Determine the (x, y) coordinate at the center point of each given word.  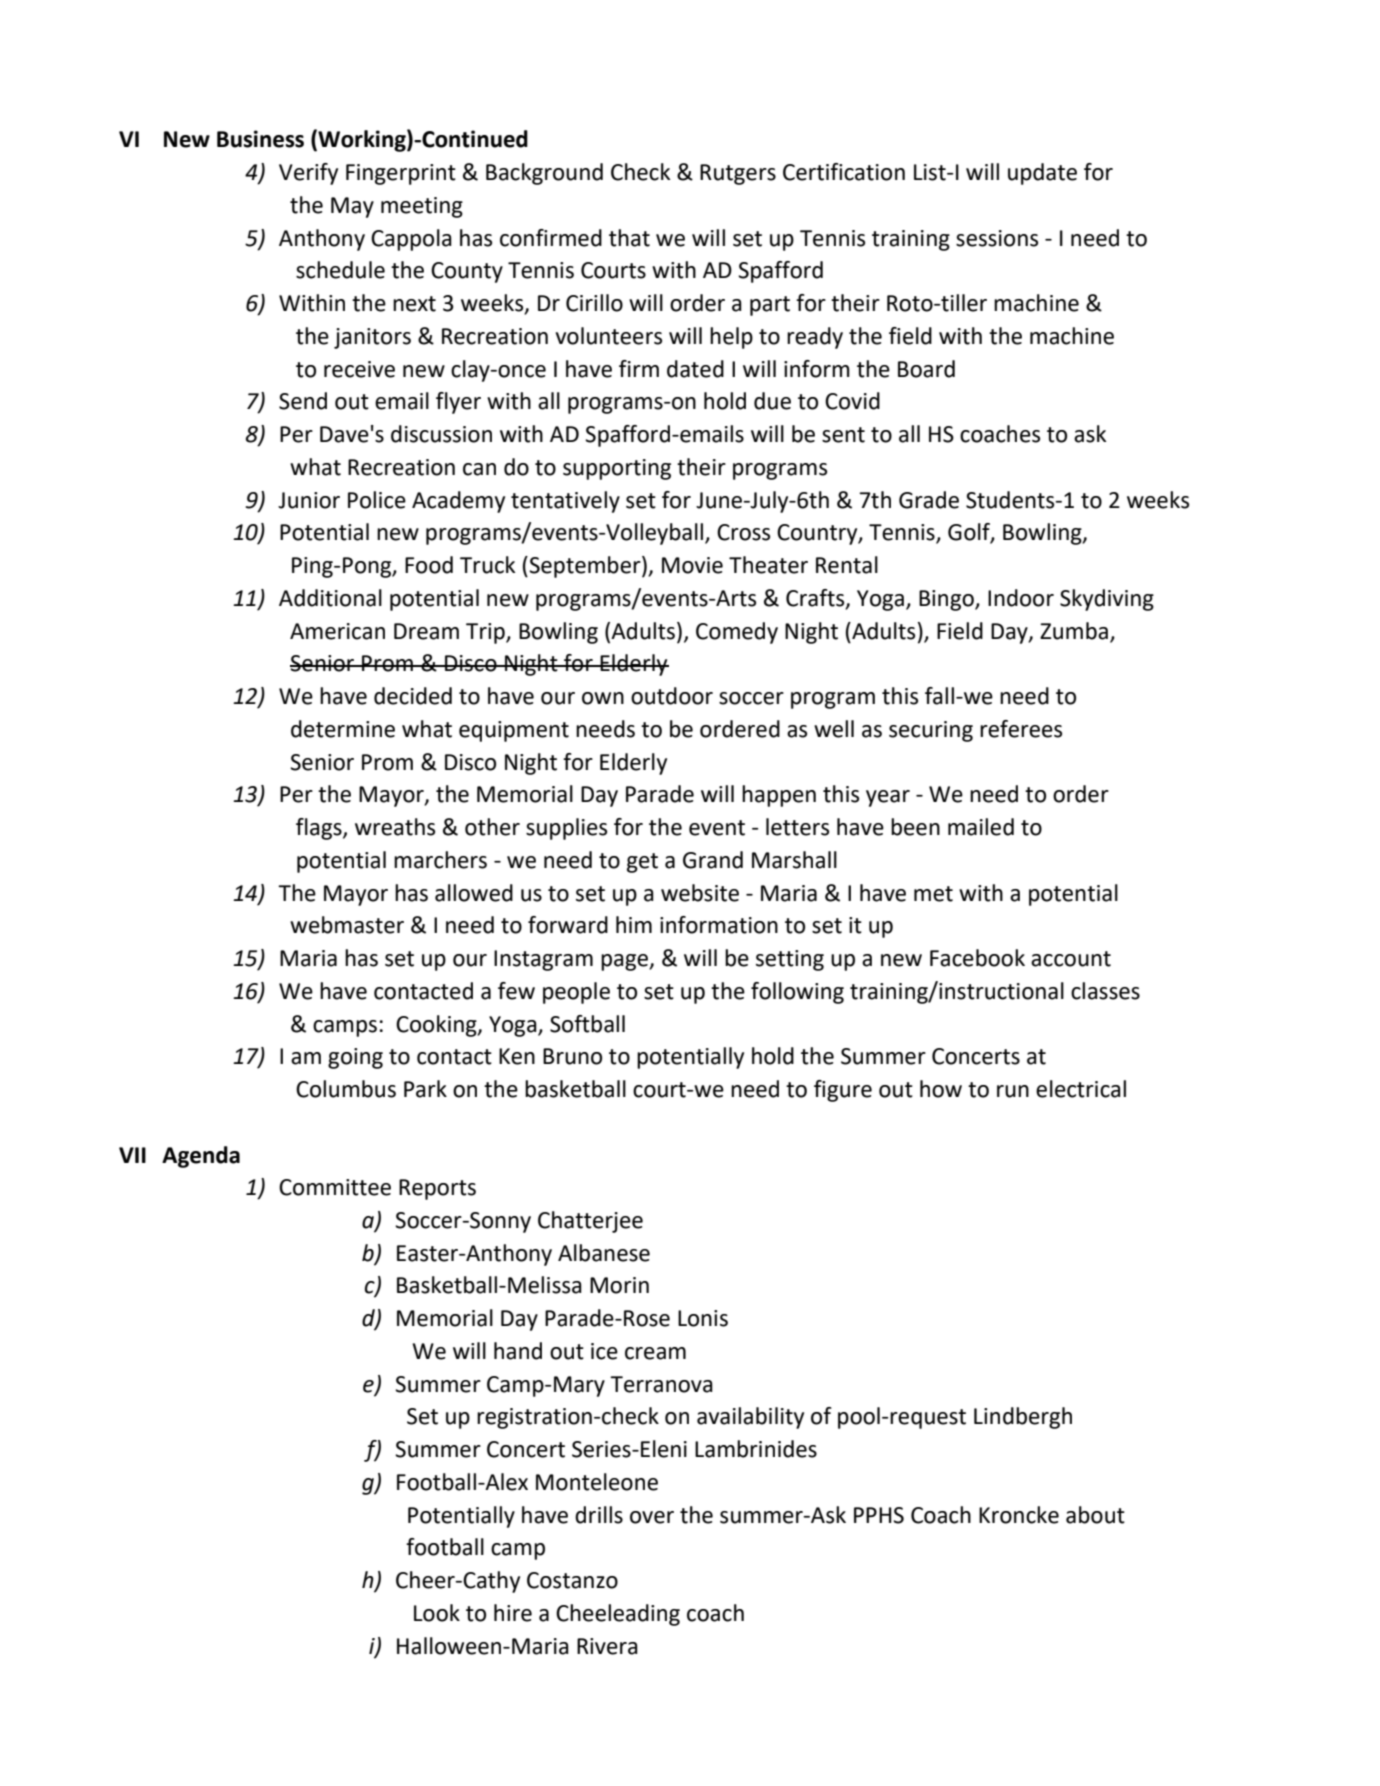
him (634, 924)
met (933, 894)
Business (260, 139)
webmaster (347, 925)
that (629, 238)
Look (437, 1613)
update (1042, 174)
